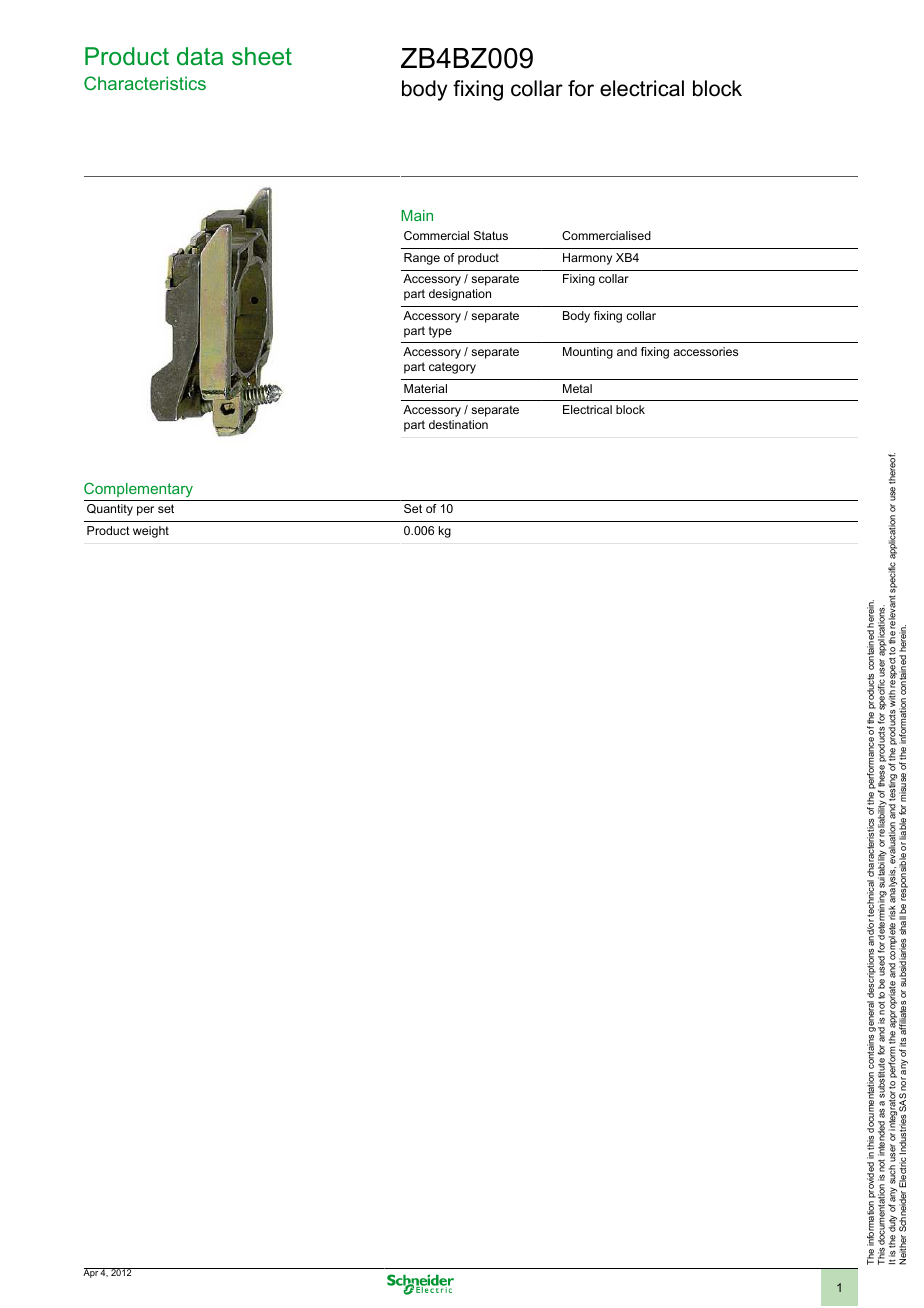 This page has height=1308, width=924. What do you see at coordinates (577, 388) in the page?
I see `Metal` at bounding box center [577, 388].
